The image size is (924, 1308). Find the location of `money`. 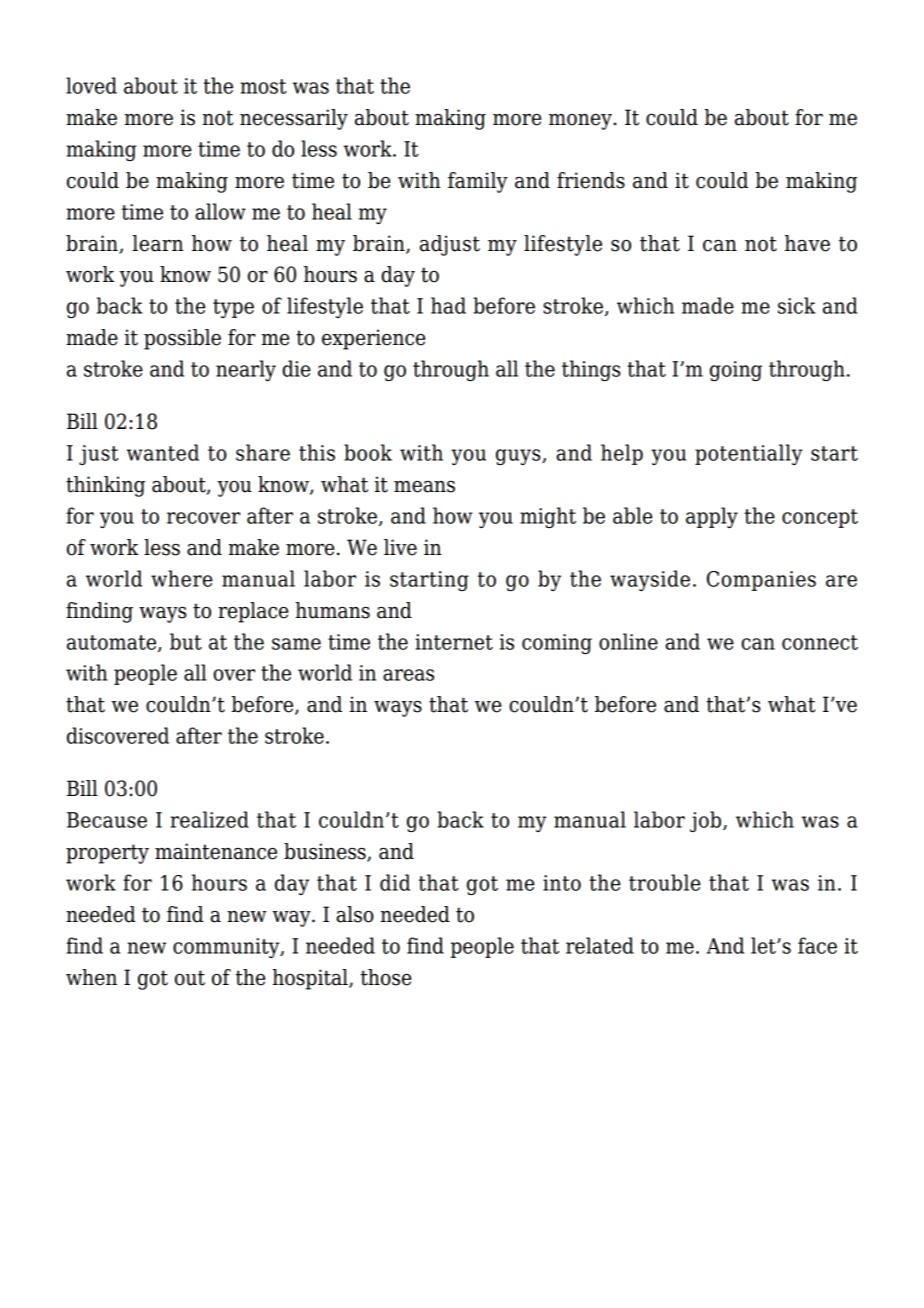

money is located at coordinates (580, 122).
